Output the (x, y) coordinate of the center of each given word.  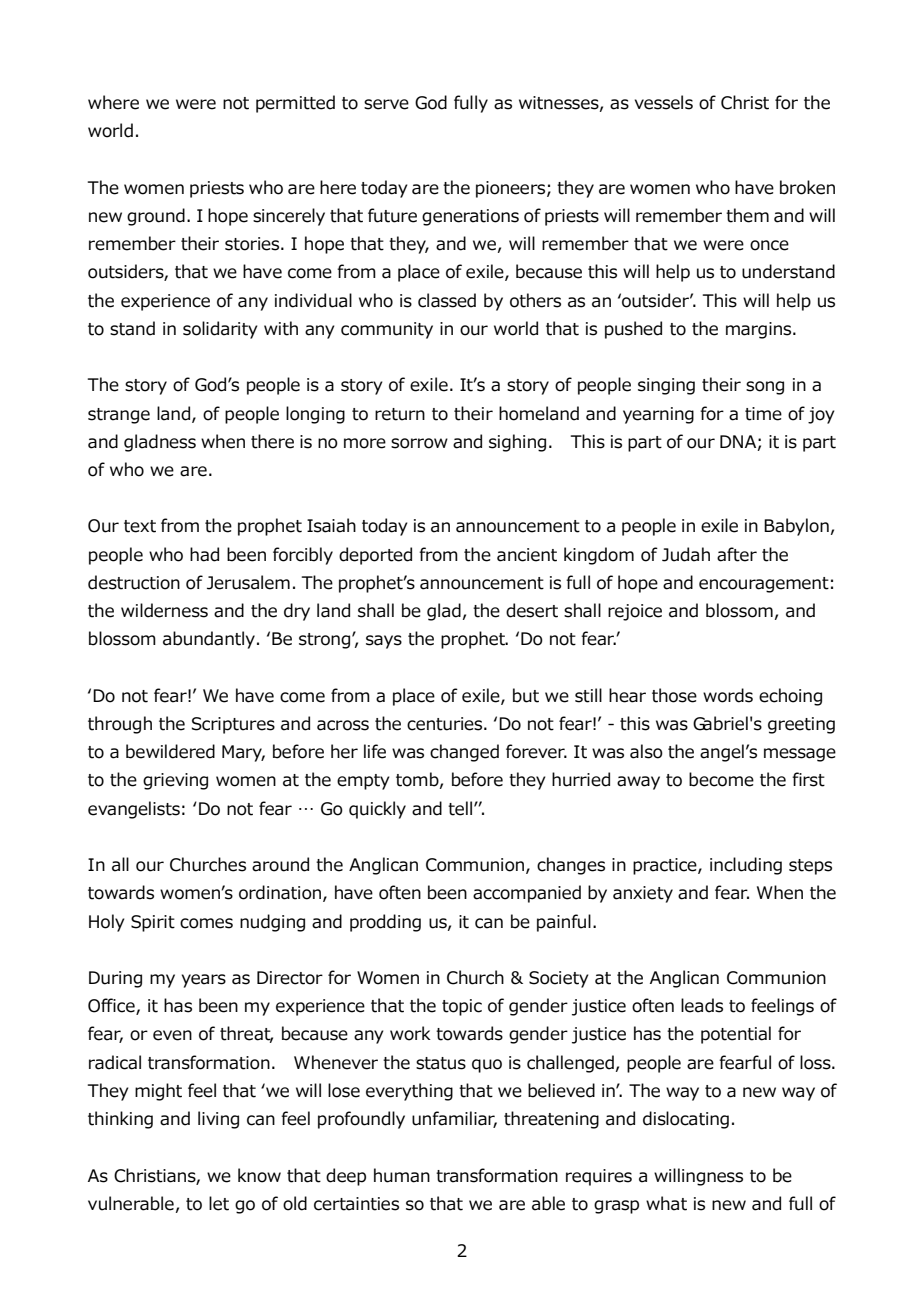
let (219, 1203)
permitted (295, 104)
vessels (664, 102)
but (526, 695)
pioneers (512, 189)
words (728, 695)
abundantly (210, 640)
